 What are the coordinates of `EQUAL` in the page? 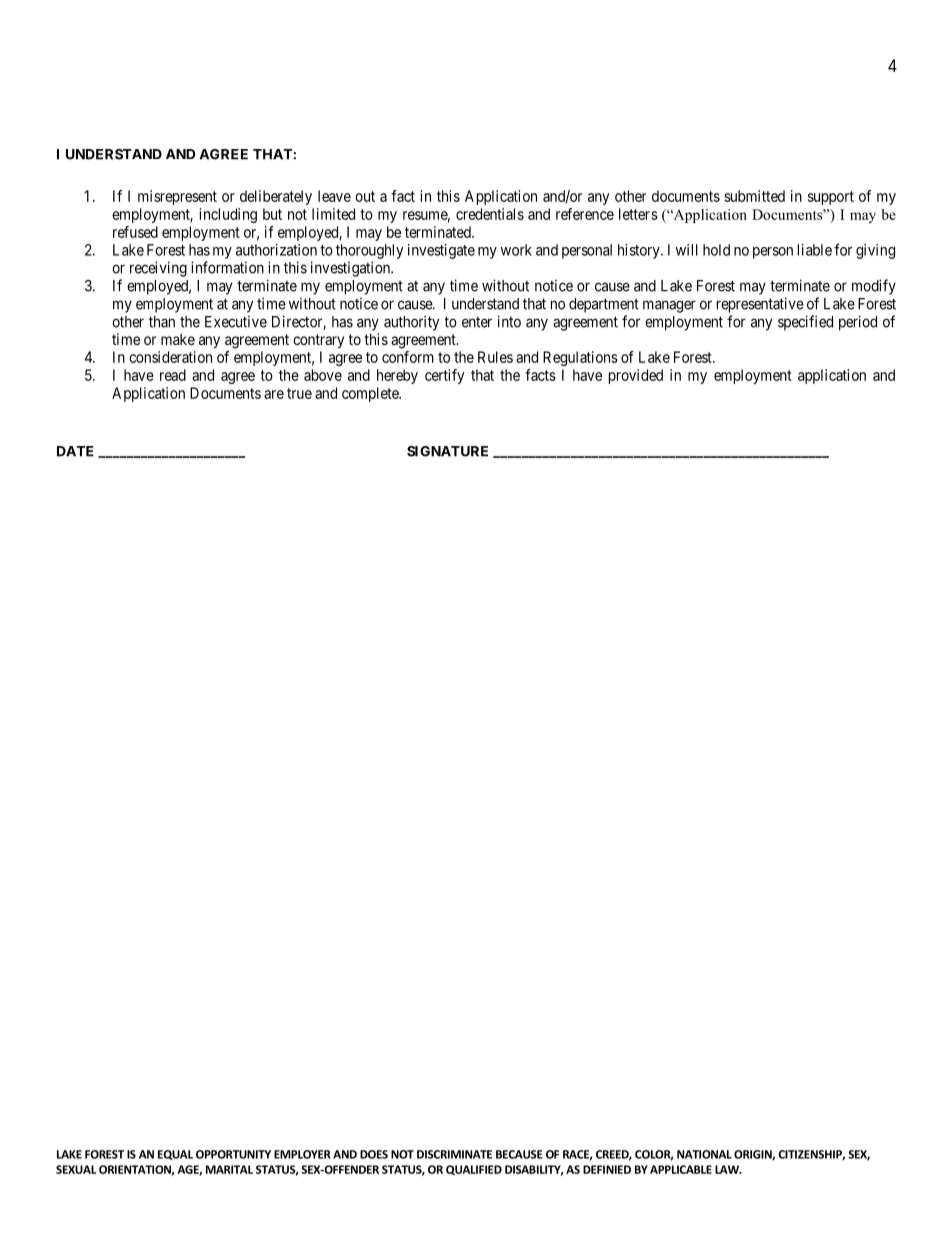 It's located at (175, 1155).
